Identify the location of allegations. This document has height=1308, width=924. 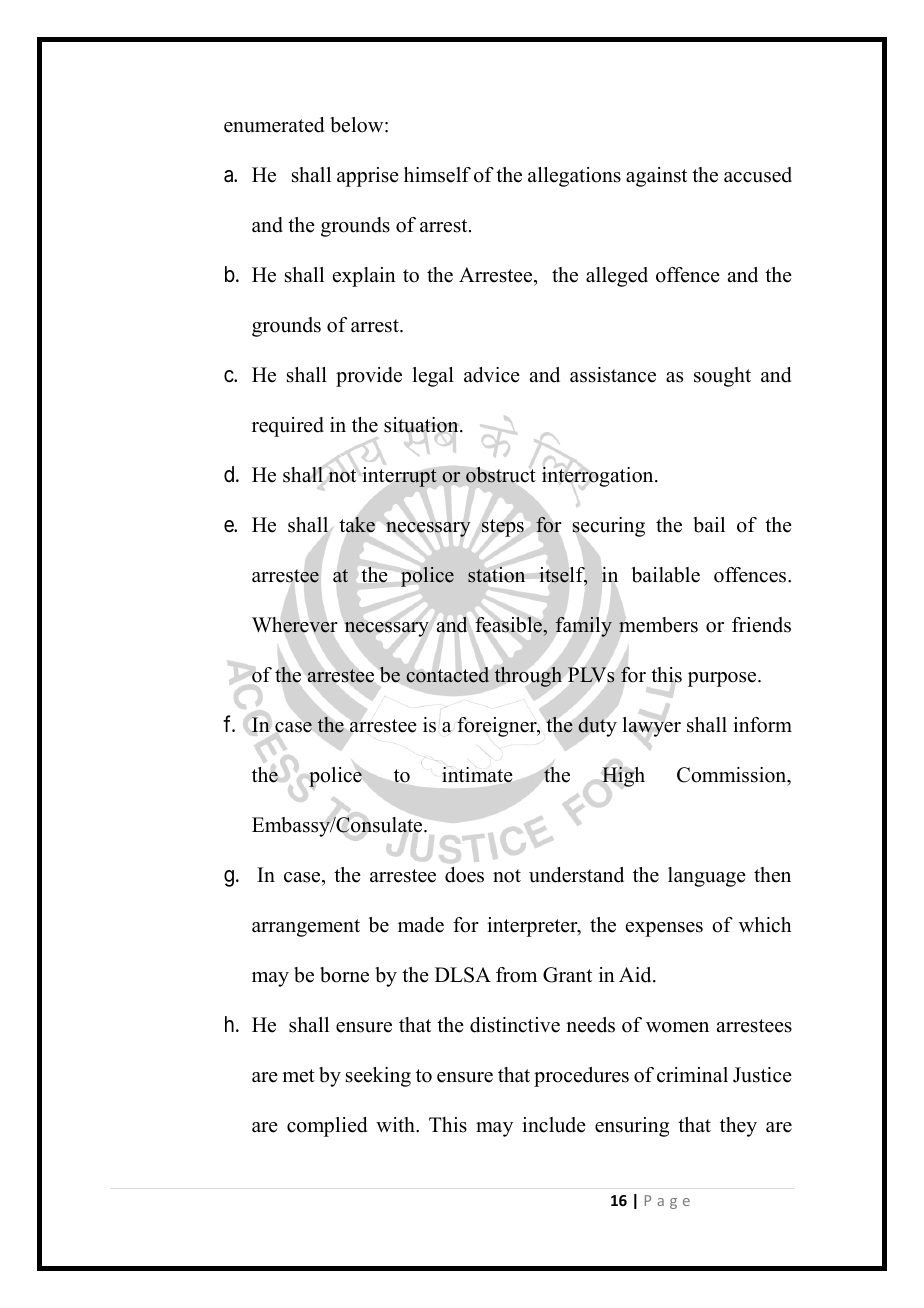
(574, 177).
